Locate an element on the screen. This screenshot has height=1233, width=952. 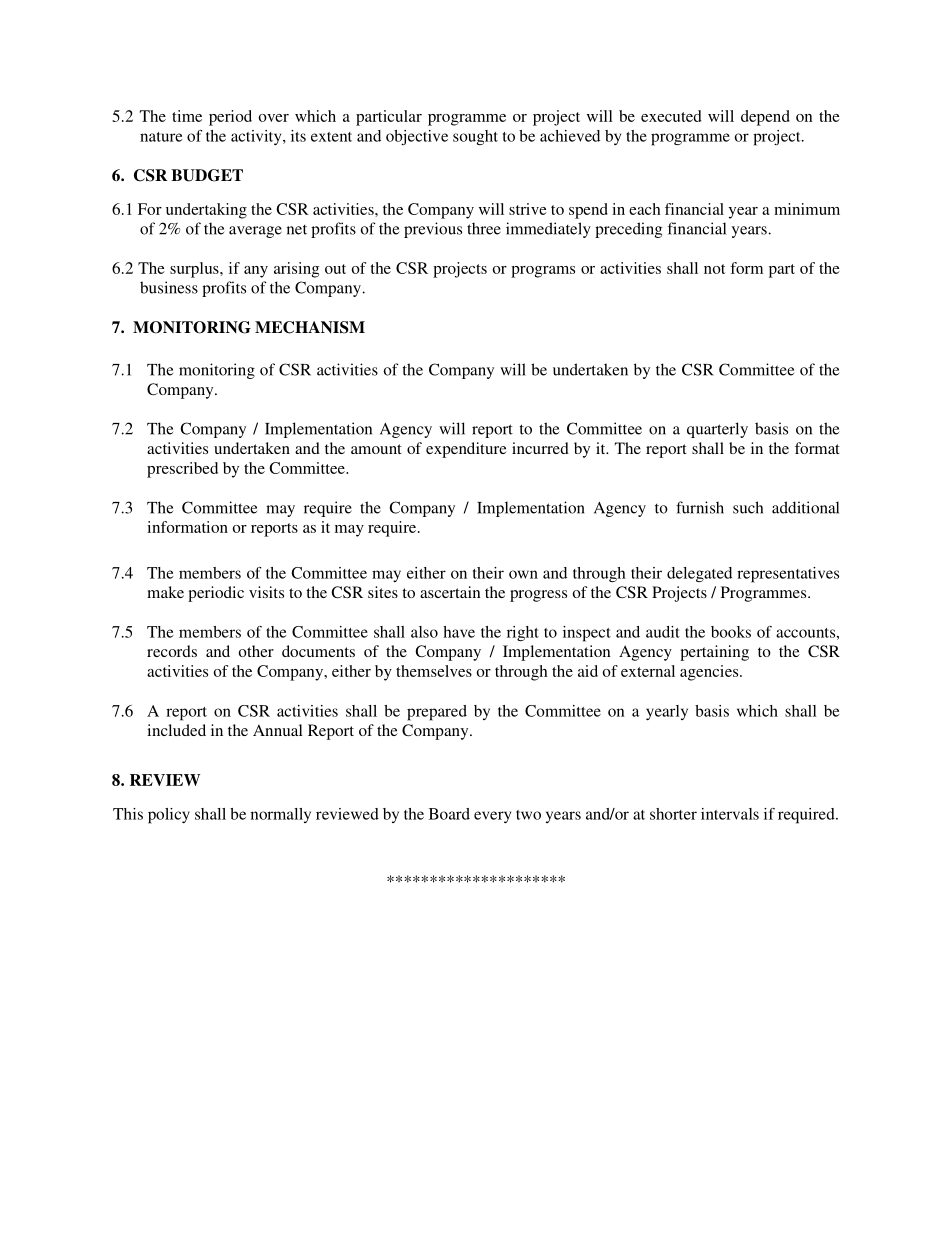
intervals is located at coordinates (730, 814).
